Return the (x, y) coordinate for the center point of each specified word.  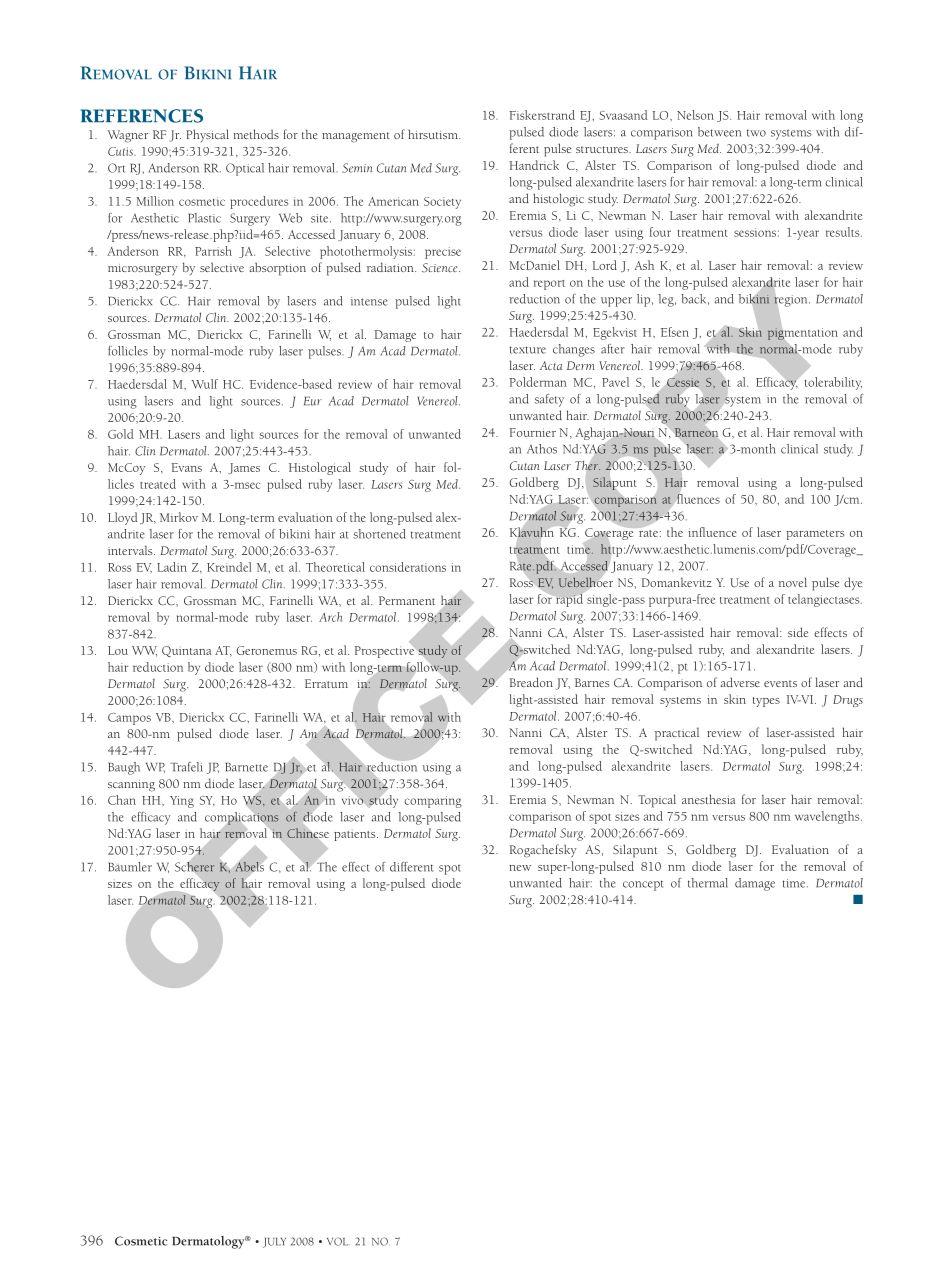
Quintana (186, 651)
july (274, 1243)
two (756, 133)
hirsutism (434, 134)
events (780, 683)
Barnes (592, 682)
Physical (207, 135)
